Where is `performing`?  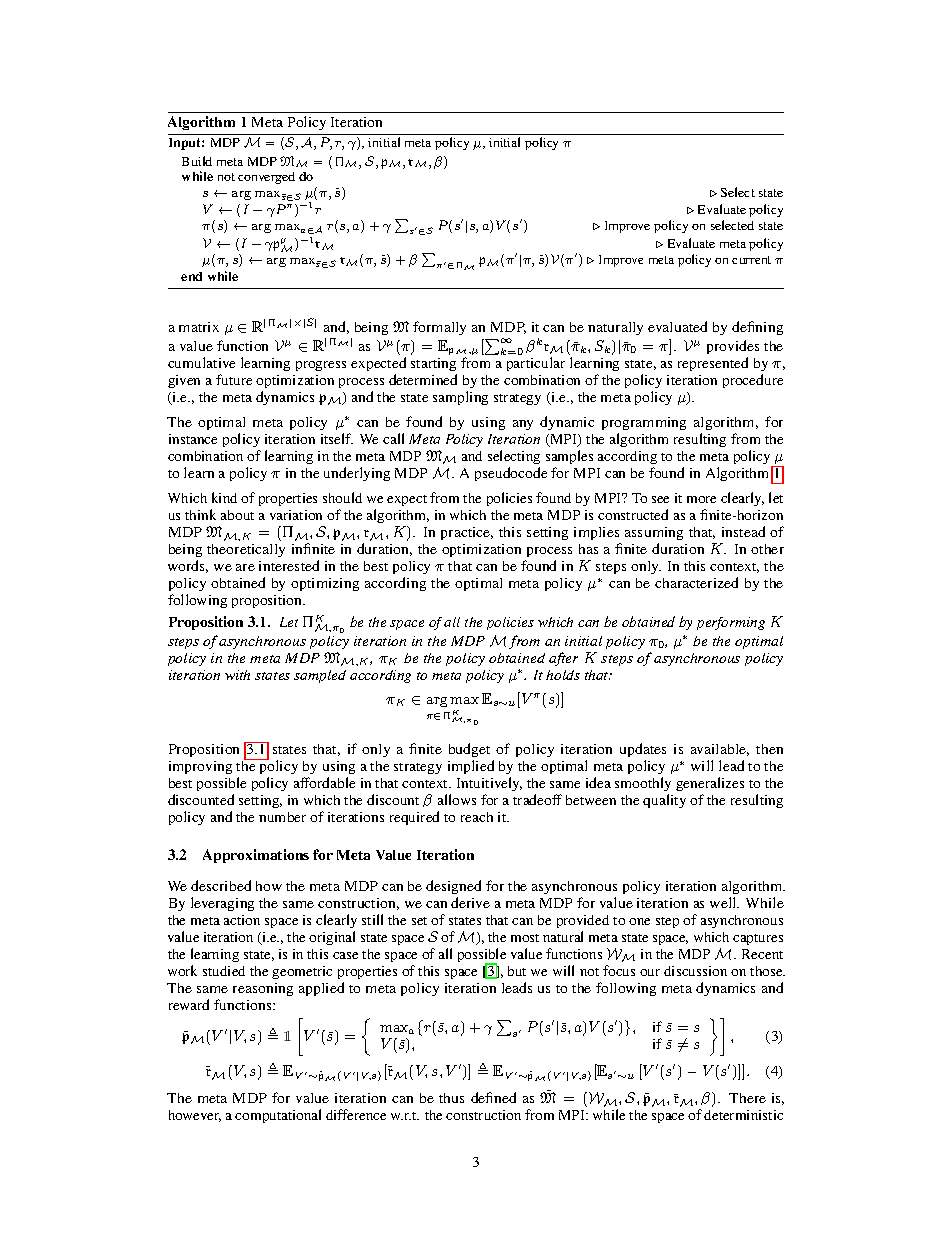 performing is located at coordinates (731, 623).
